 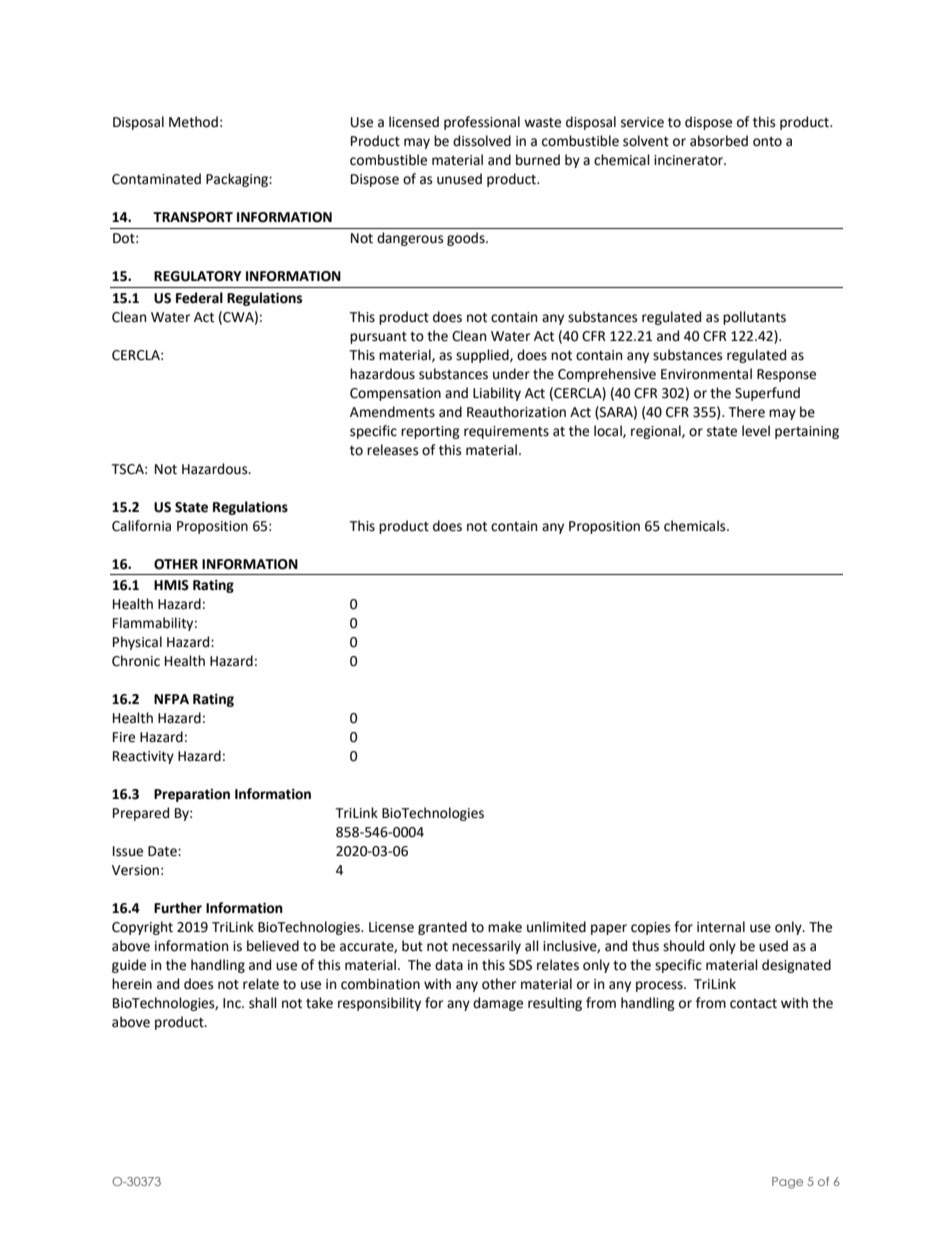 What do you see at coordinates (719, 141) in the screenshot?
I see `absorbed` at bounding box center [719, 141].
